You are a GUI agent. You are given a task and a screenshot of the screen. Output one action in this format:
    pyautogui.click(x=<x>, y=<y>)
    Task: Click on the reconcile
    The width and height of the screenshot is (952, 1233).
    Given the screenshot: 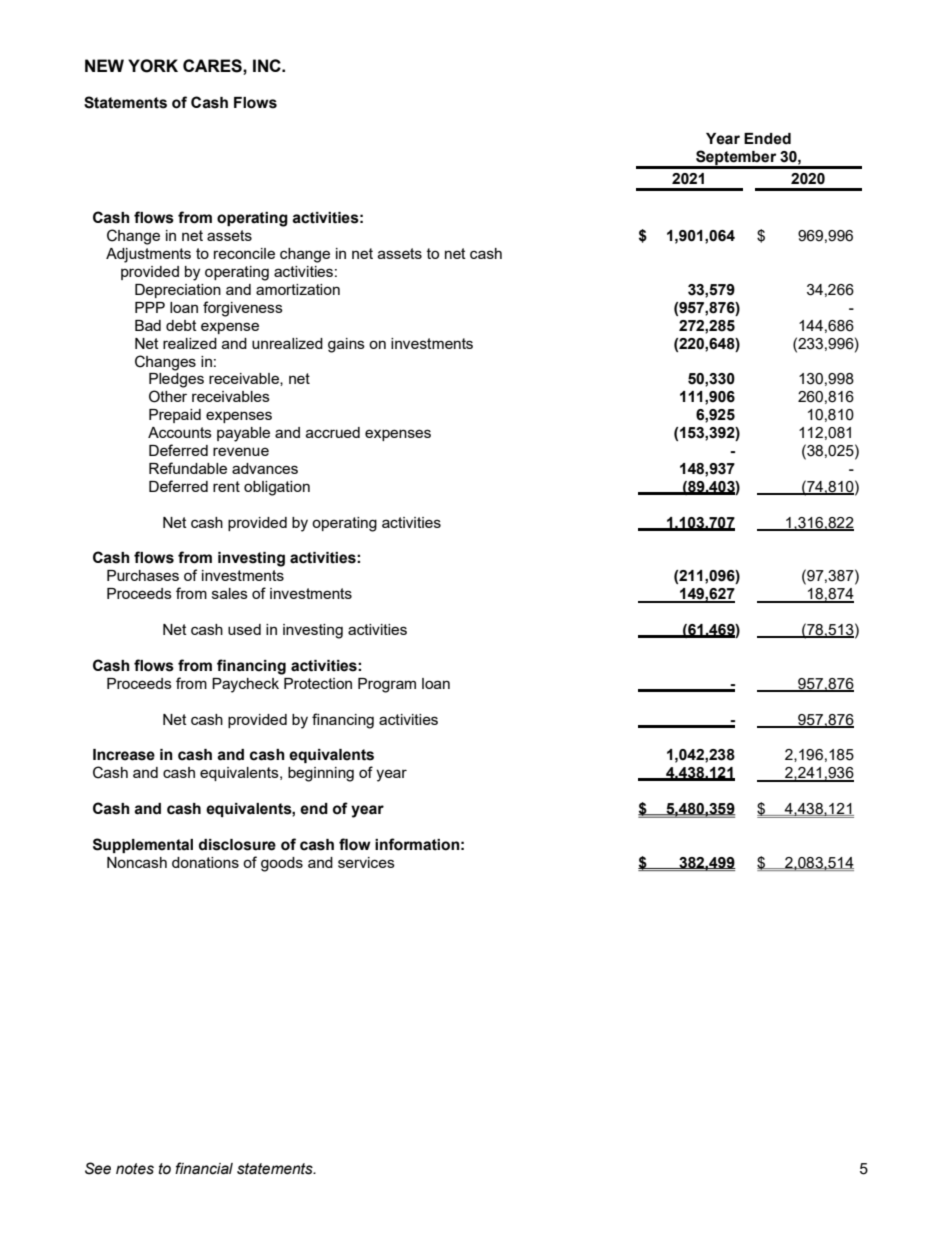 What is the action you would take?
    pyautogui.click(x=244, y=253)
